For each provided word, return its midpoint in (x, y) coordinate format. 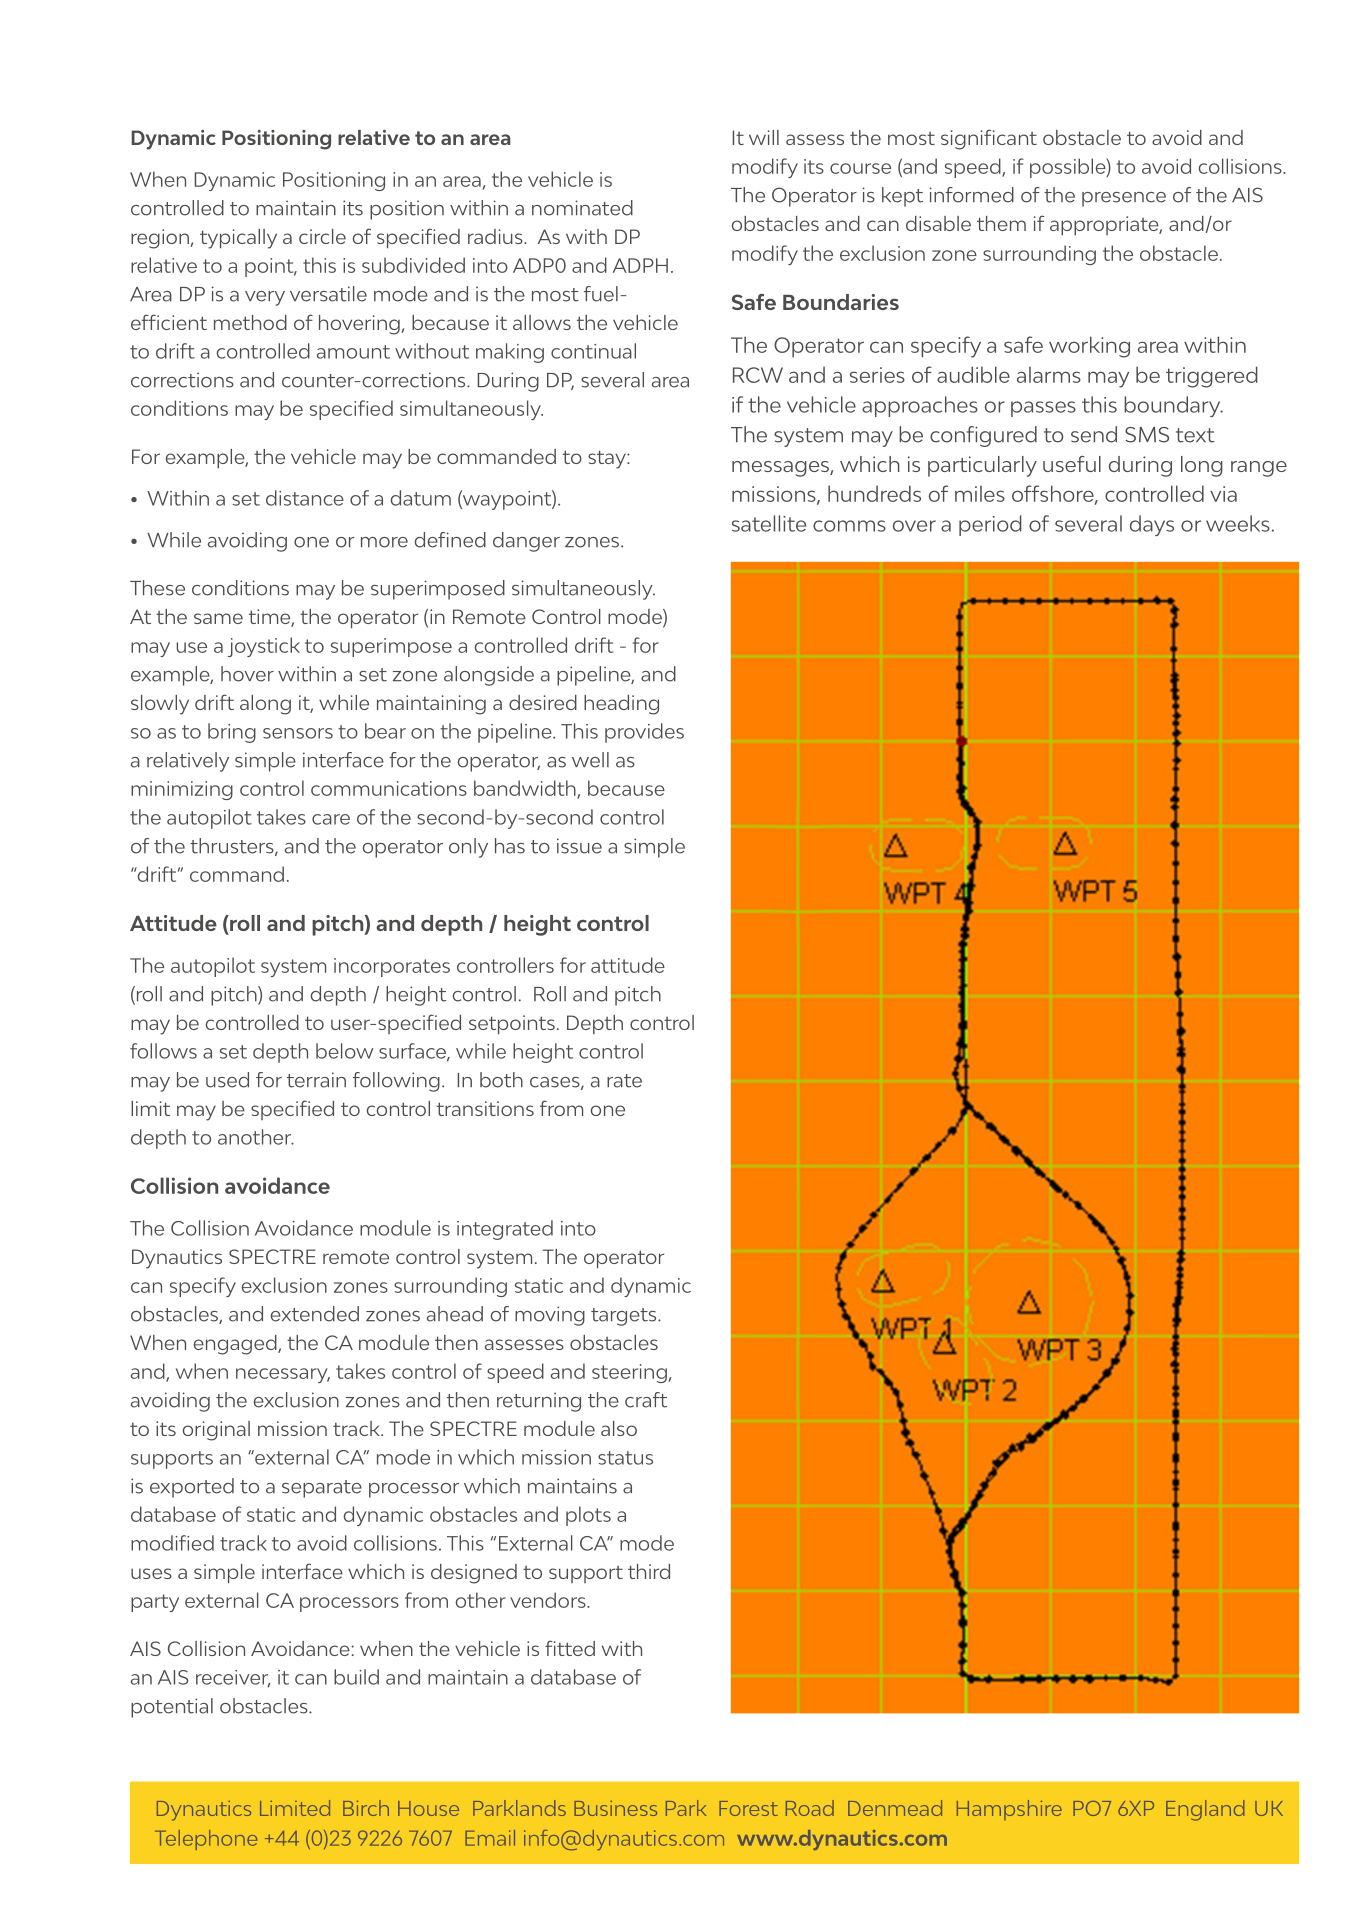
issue (579, 846)
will (764, 137)
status (625, 1458)
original (216, 1431)
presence (1124, 199)
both (501, 1080)
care (331, 819)
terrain (316, 1080)
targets (625, 1317)
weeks (1238, 523)
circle (322, 236)
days (1152, 525)
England (1205, 1810)
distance (305, 498)
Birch (366, 1808)
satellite (769, 523)
